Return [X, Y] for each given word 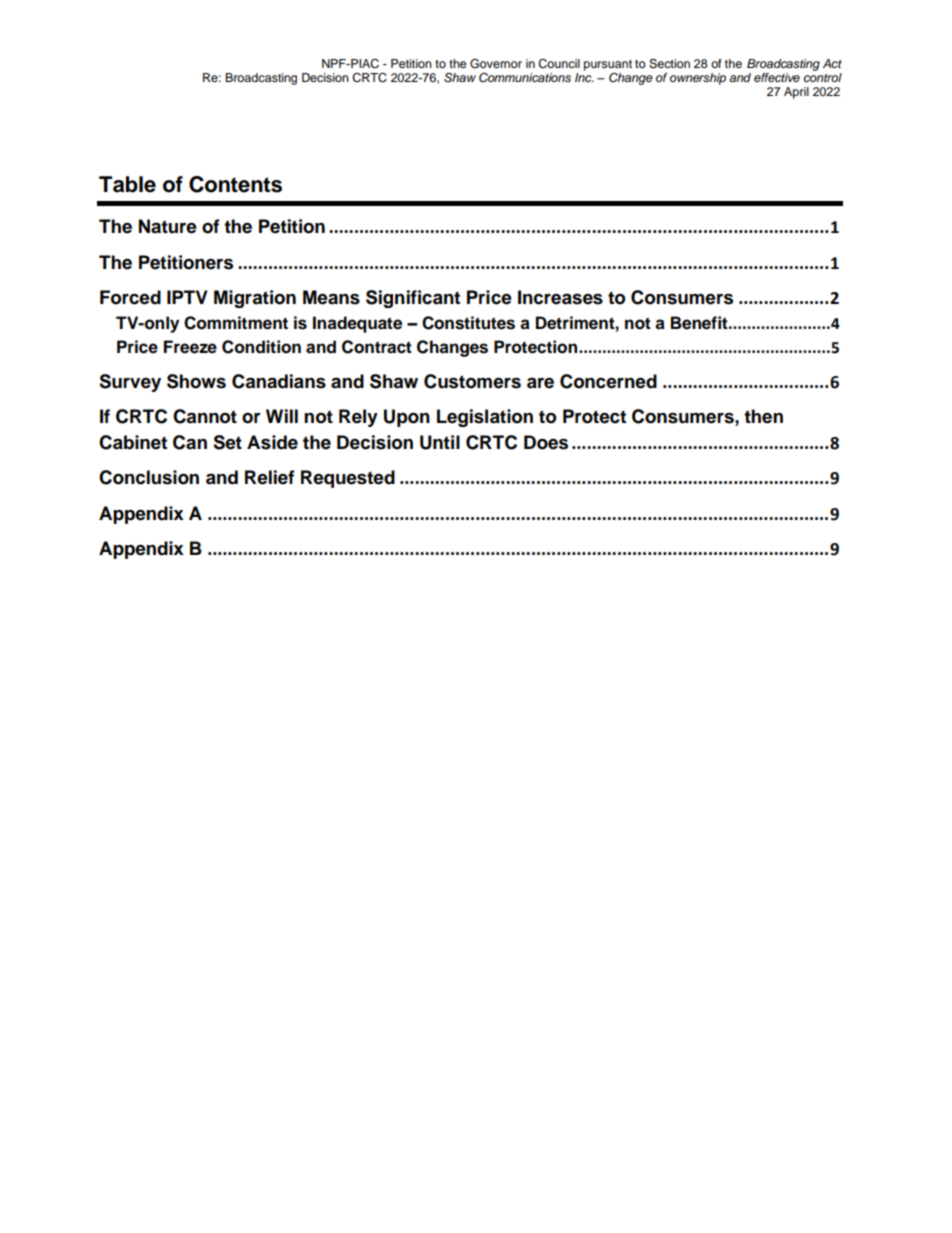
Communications [525, 77]
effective [777, 77]
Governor [496, 64]
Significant [413, 299]
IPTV [187, 297]
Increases [560, 297]
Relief [270, 477]
